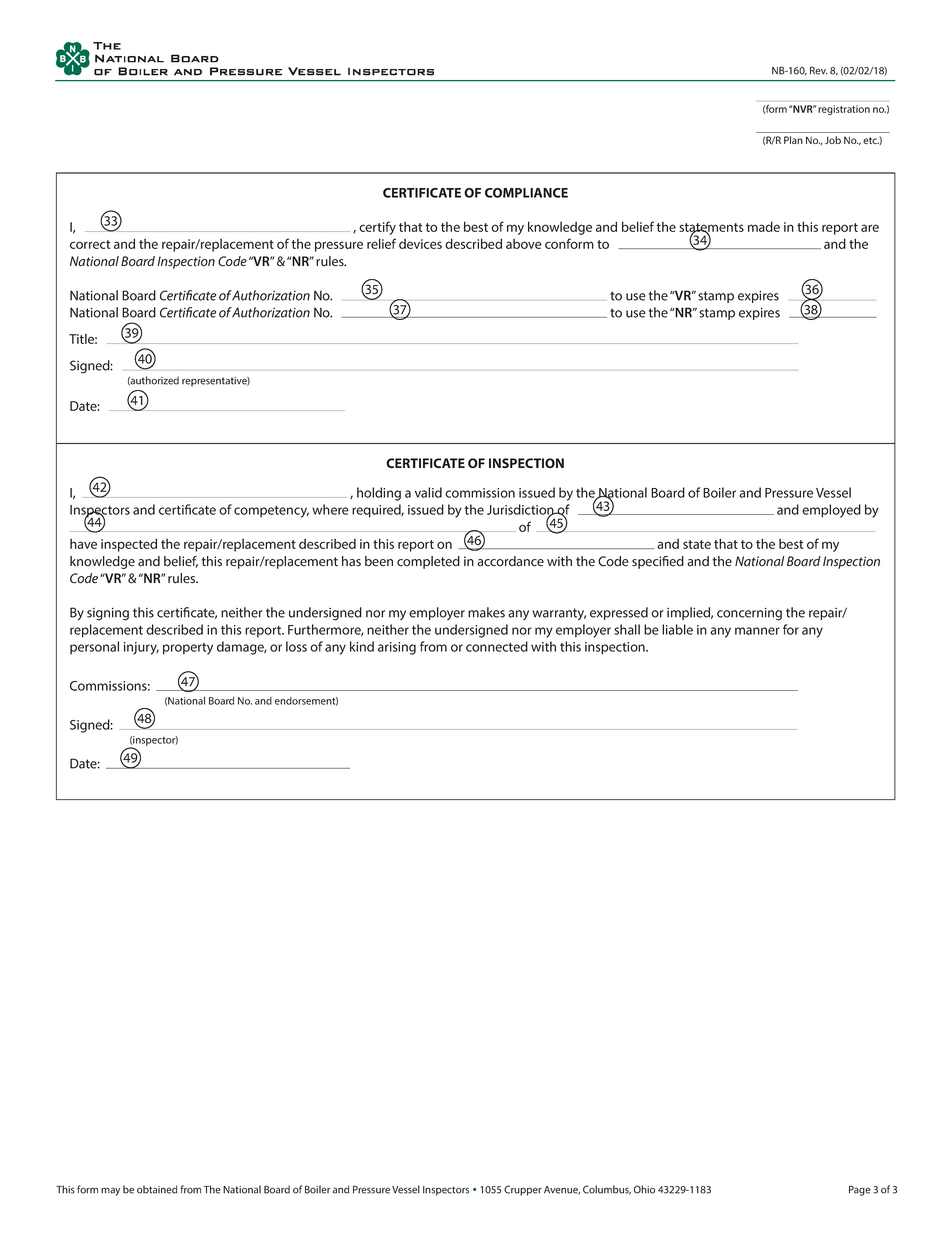 This screenshot has height=1233, width=952. What do you see at coordinates (157, 1189) in the screenshot?
I see `obtained` at bounding box center [157, 1189].
